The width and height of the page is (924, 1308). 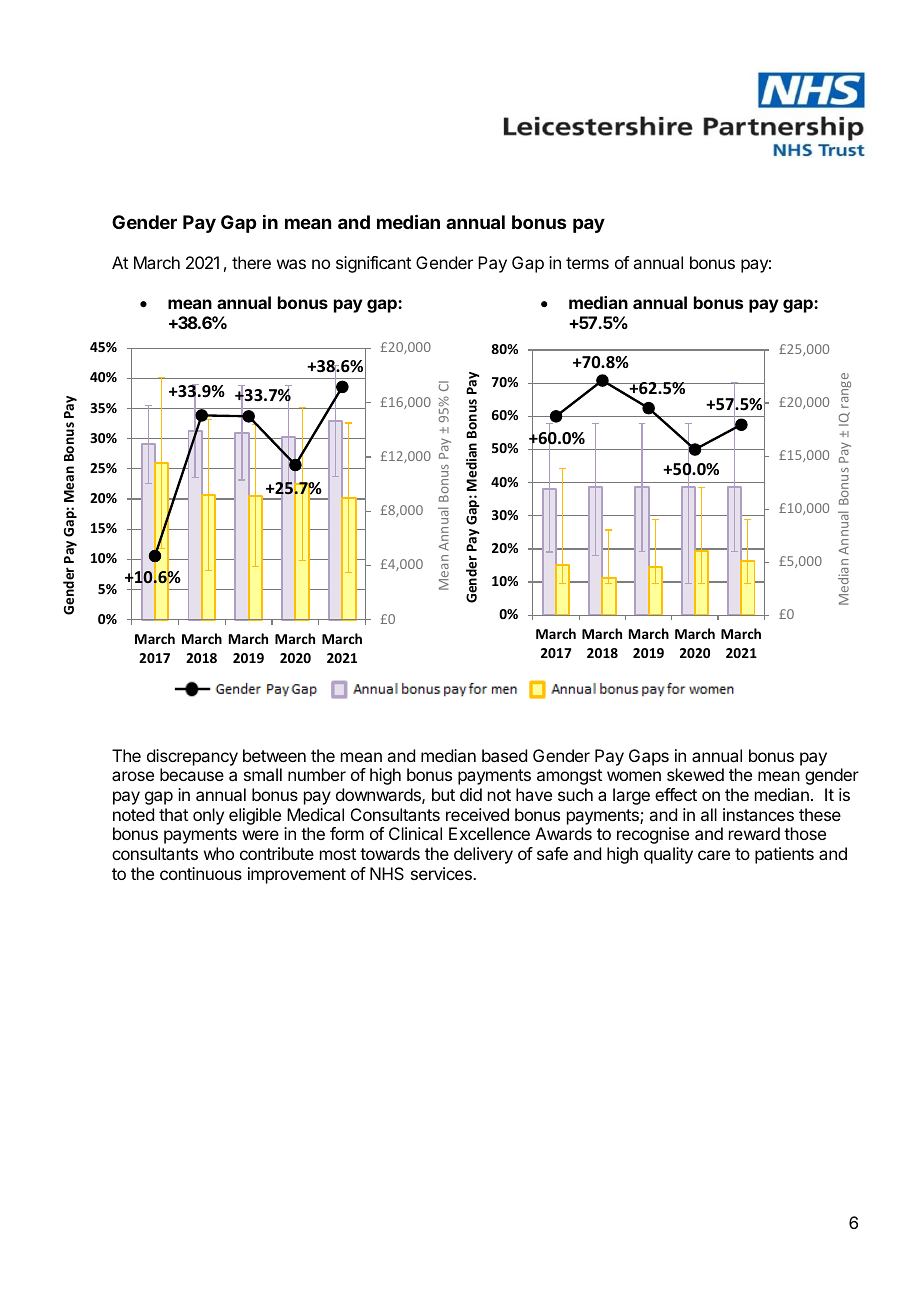 I want to click on between, so click(x=274, y=755).
